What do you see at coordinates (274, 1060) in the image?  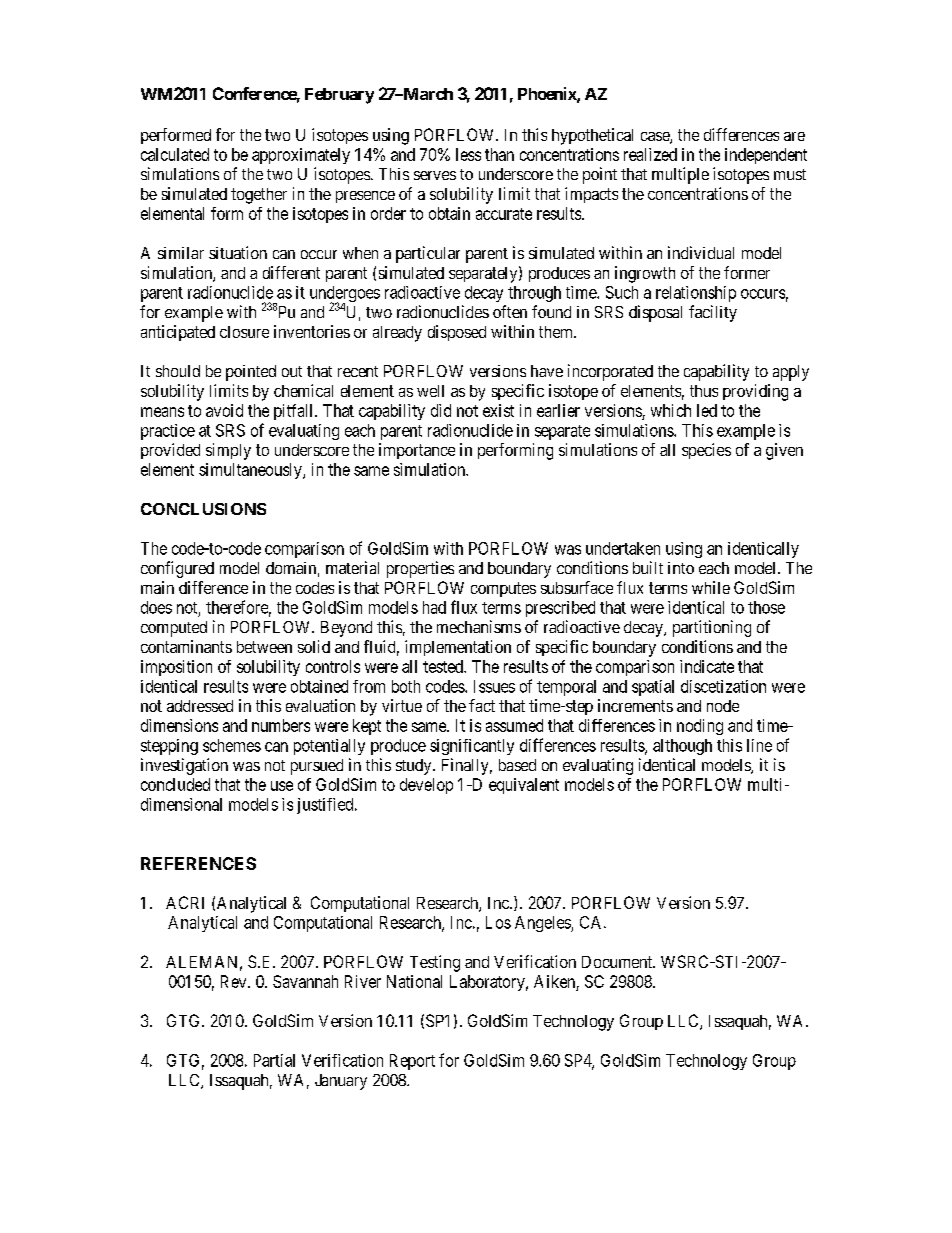 I see `Partial` at bounding box center [274, 1060].
